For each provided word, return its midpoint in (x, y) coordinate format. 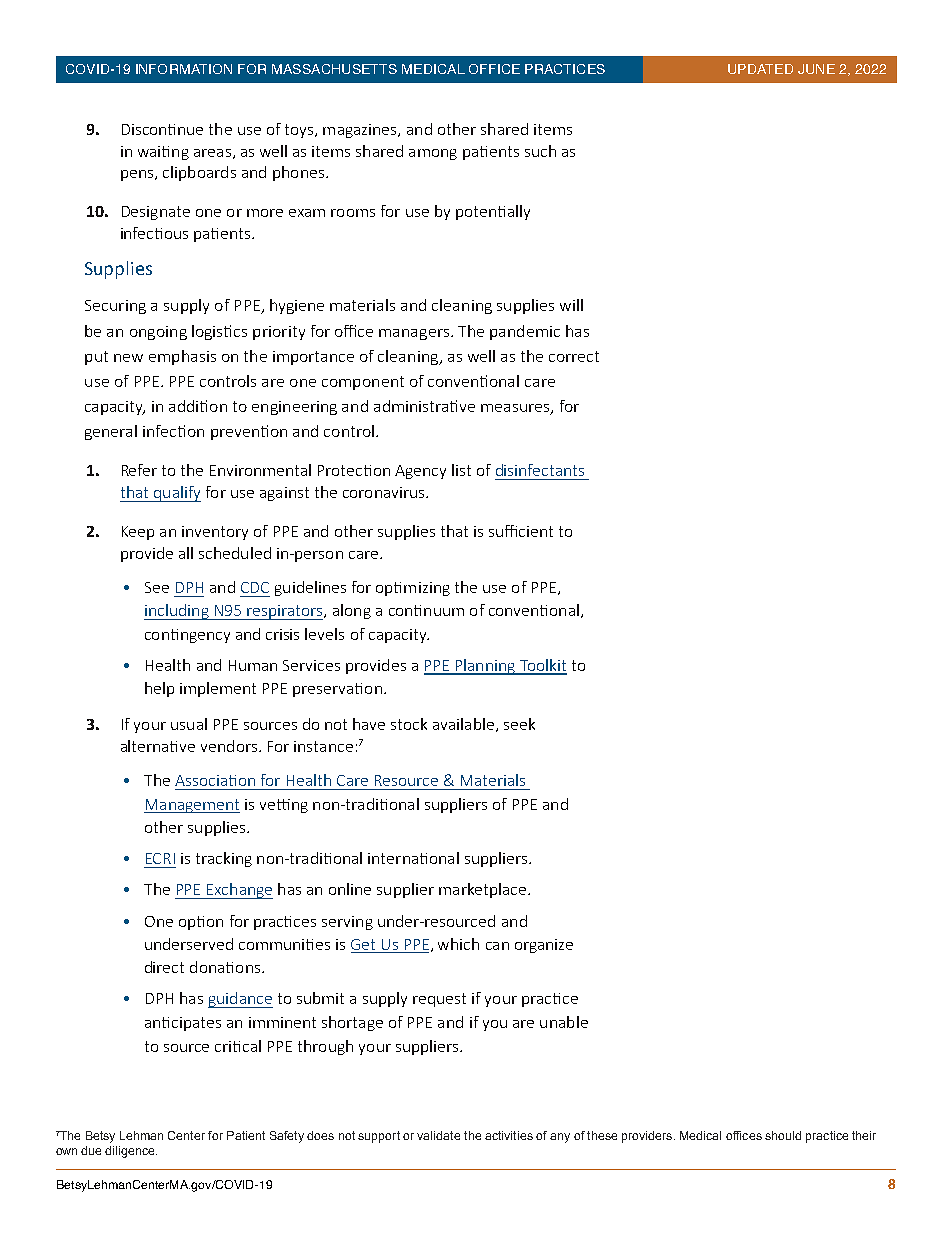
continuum (426, 610)
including (177, 612)
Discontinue (162, 129)
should (783, 1135)
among (433, 154)
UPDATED (760, 69)
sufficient (521, 531)
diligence (131, 1152)
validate (438, 1135)
